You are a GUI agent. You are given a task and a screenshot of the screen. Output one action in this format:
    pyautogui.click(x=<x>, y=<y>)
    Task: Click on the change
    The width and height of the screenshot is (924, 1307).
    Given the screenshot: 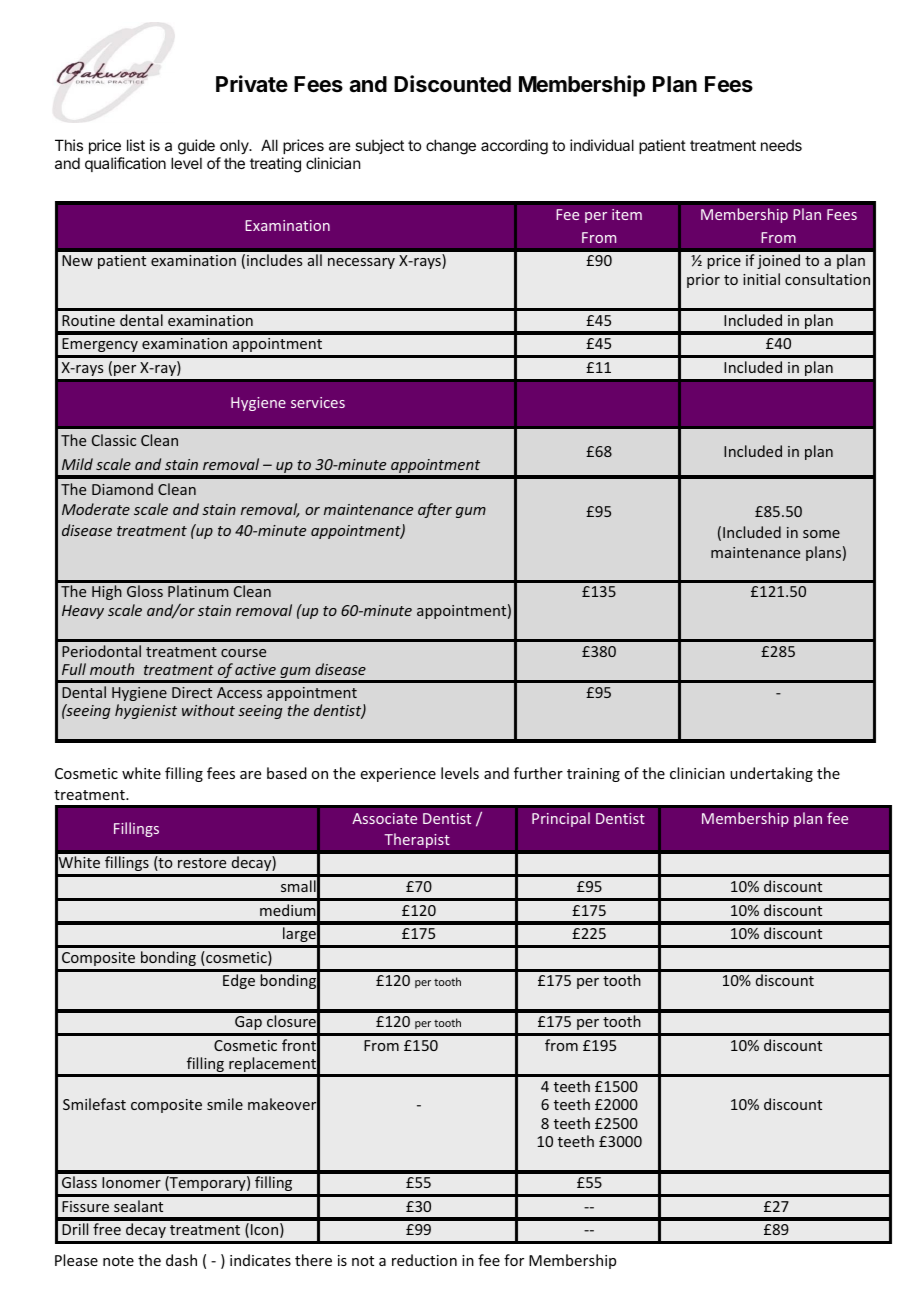 What is the action you would take?
    pyautogui.click(x=451, y=147)
